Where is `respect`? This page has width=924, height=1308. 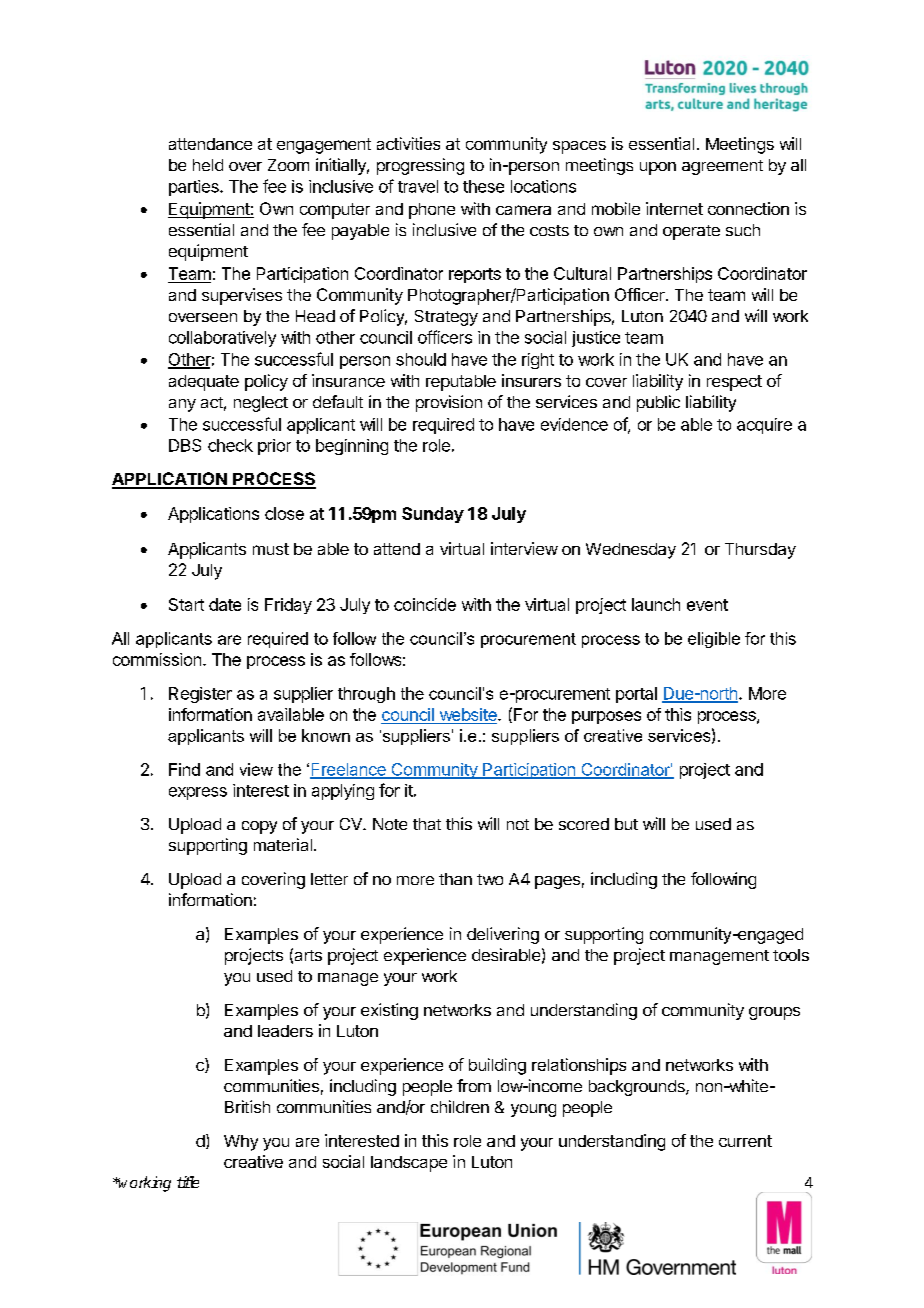
respect is located at coordinates (734, 383).
